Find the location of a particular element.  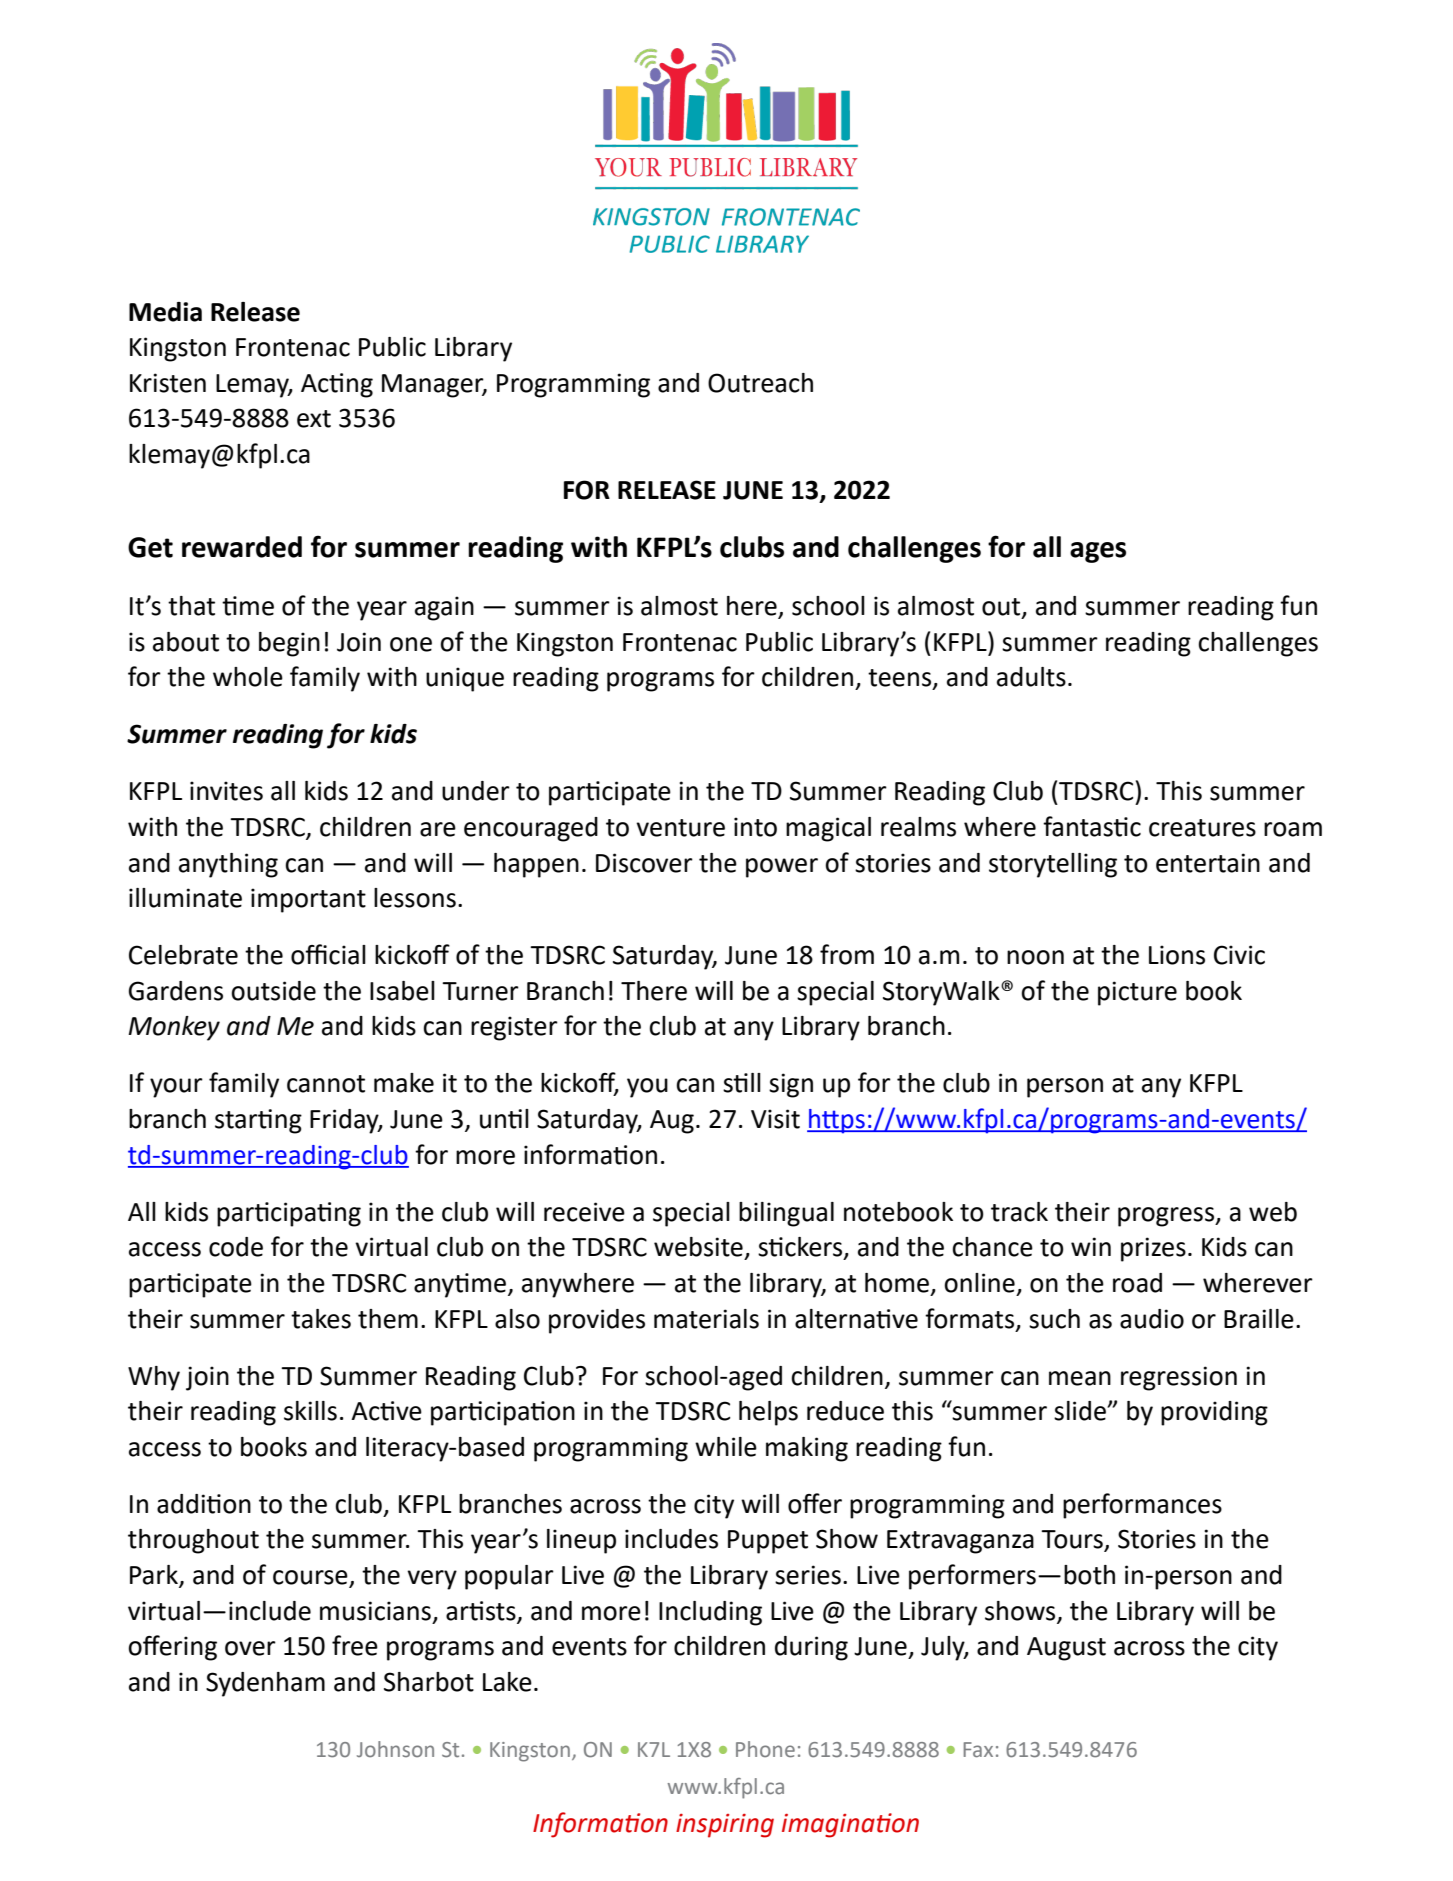

important is located at coordinates (308, 900).
